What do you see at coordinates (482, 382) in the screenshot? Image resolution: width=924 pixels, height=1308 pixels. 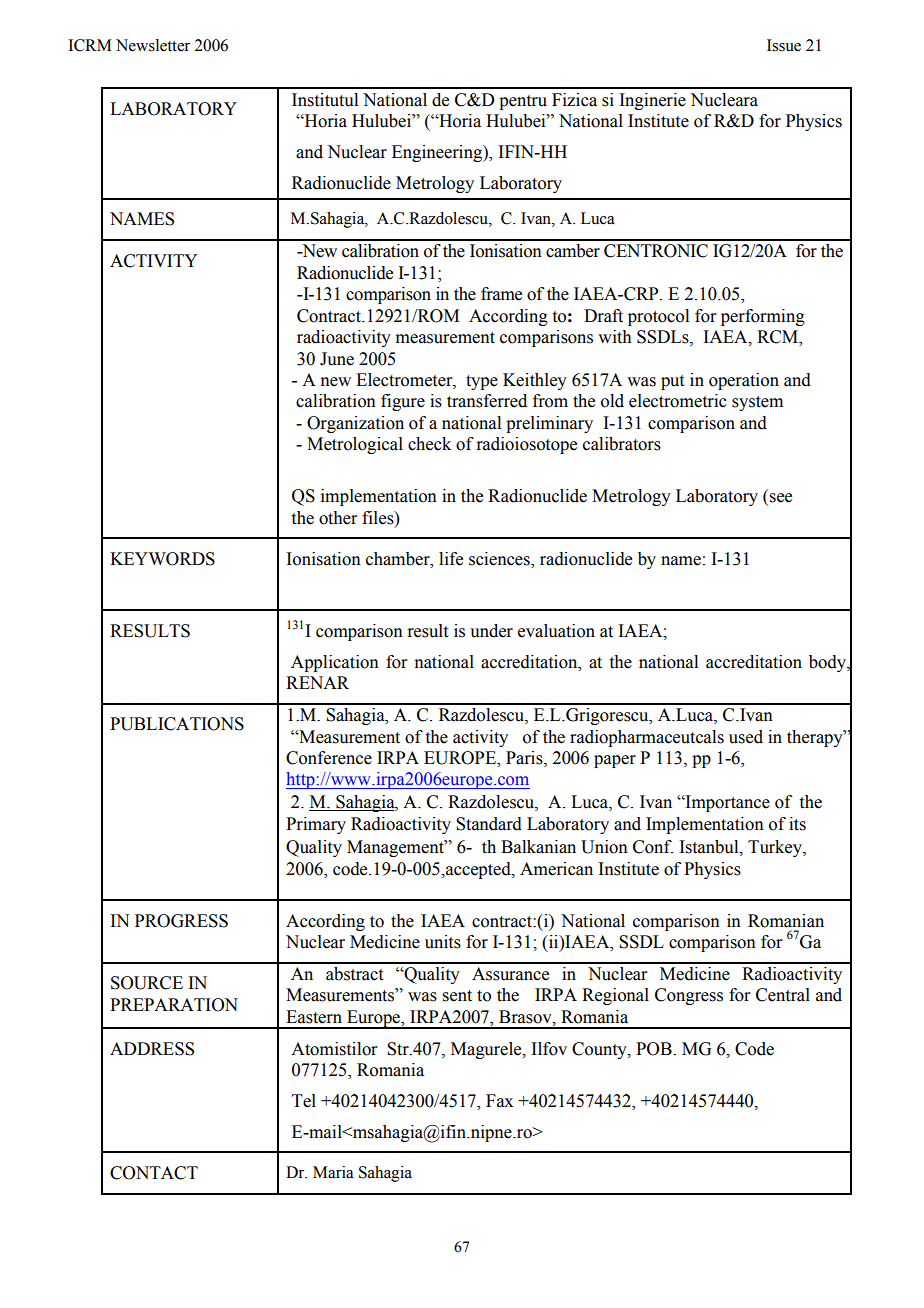 I see `type` at bounding box center [482, 382].
